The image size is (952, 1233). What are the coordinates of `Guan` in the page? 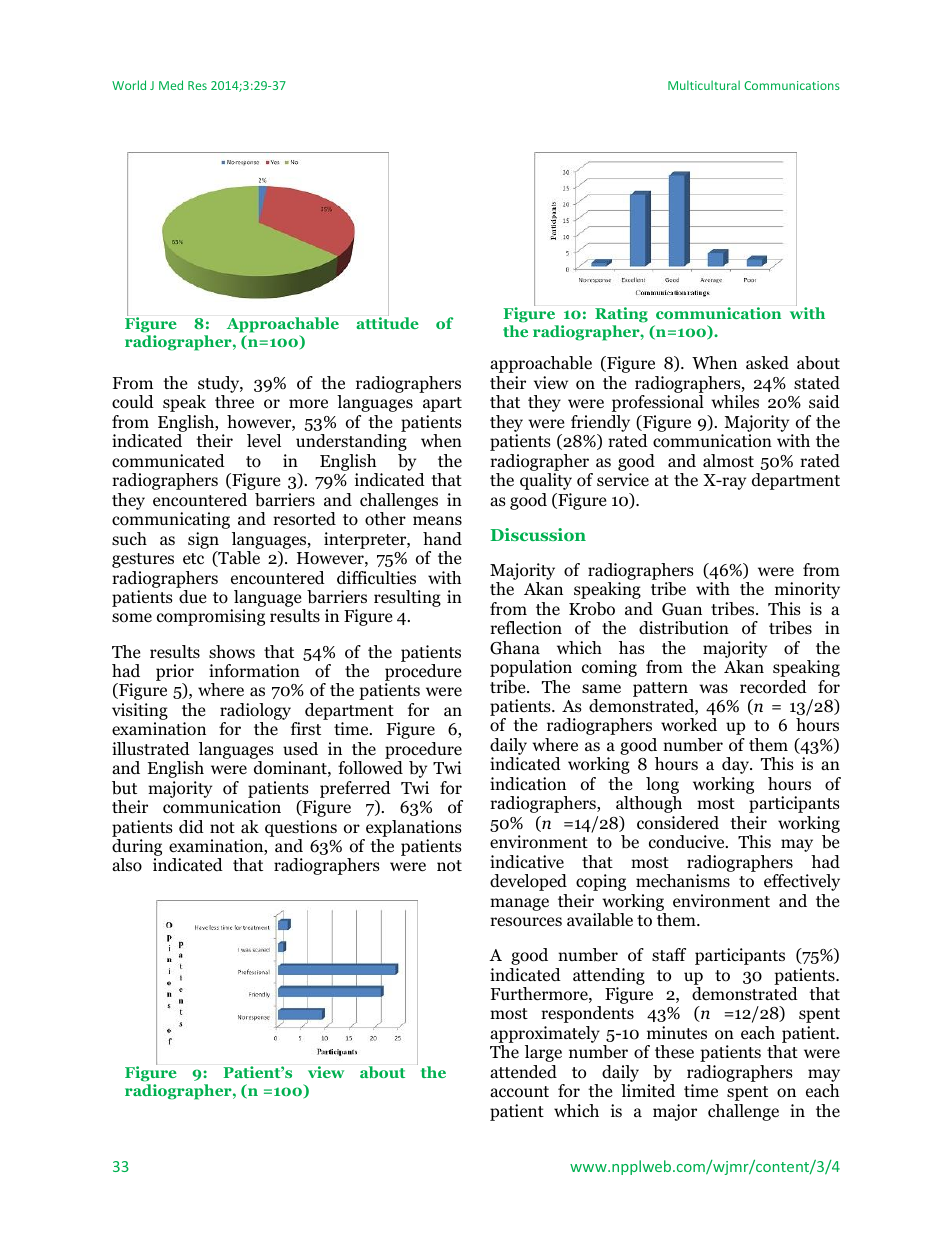 It's located at (682, 609).
